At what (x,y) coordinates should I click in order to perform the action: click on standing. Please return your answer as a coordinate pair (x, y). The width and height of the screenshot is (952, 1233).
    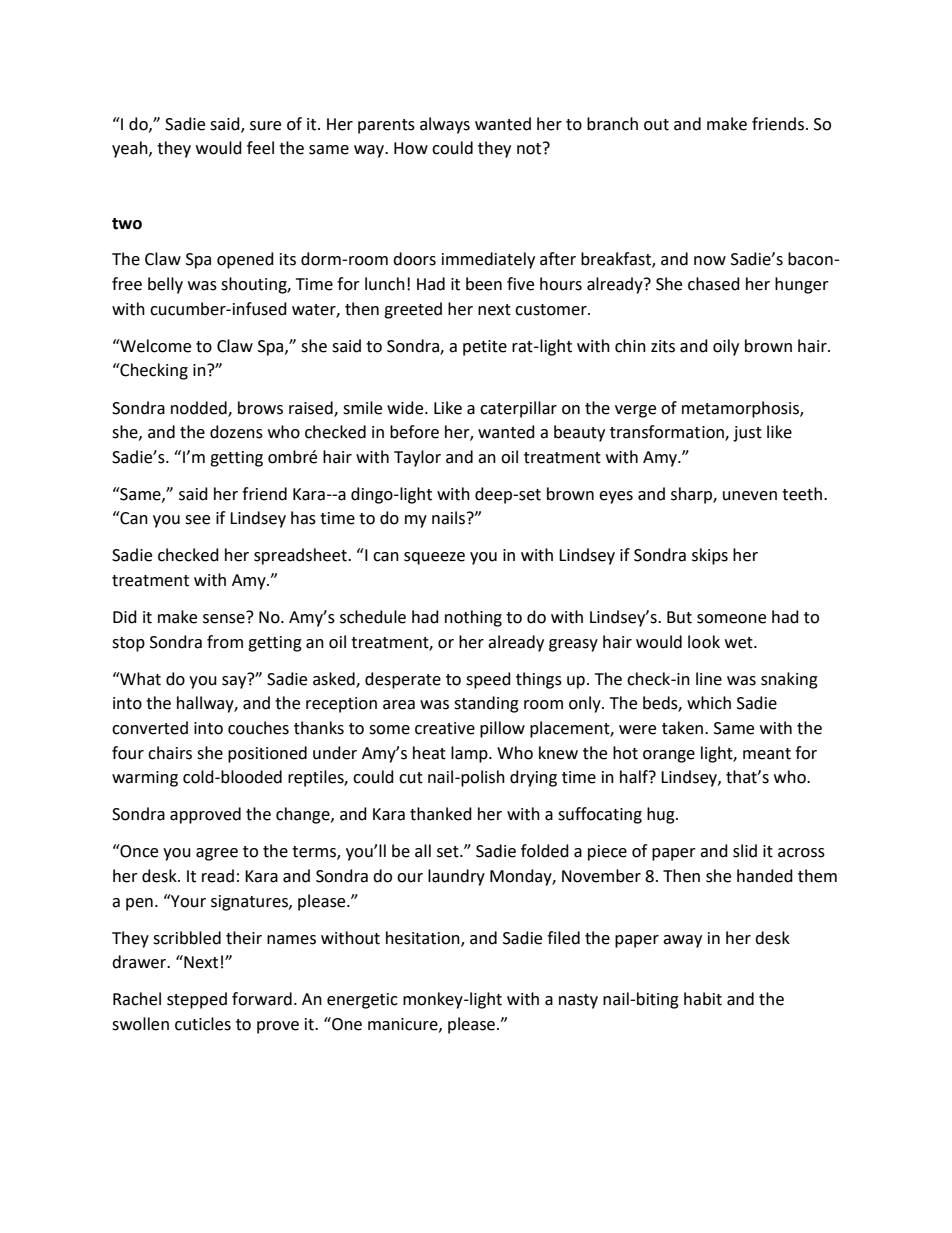
    Looking at the image, I should click on (486, 704).
